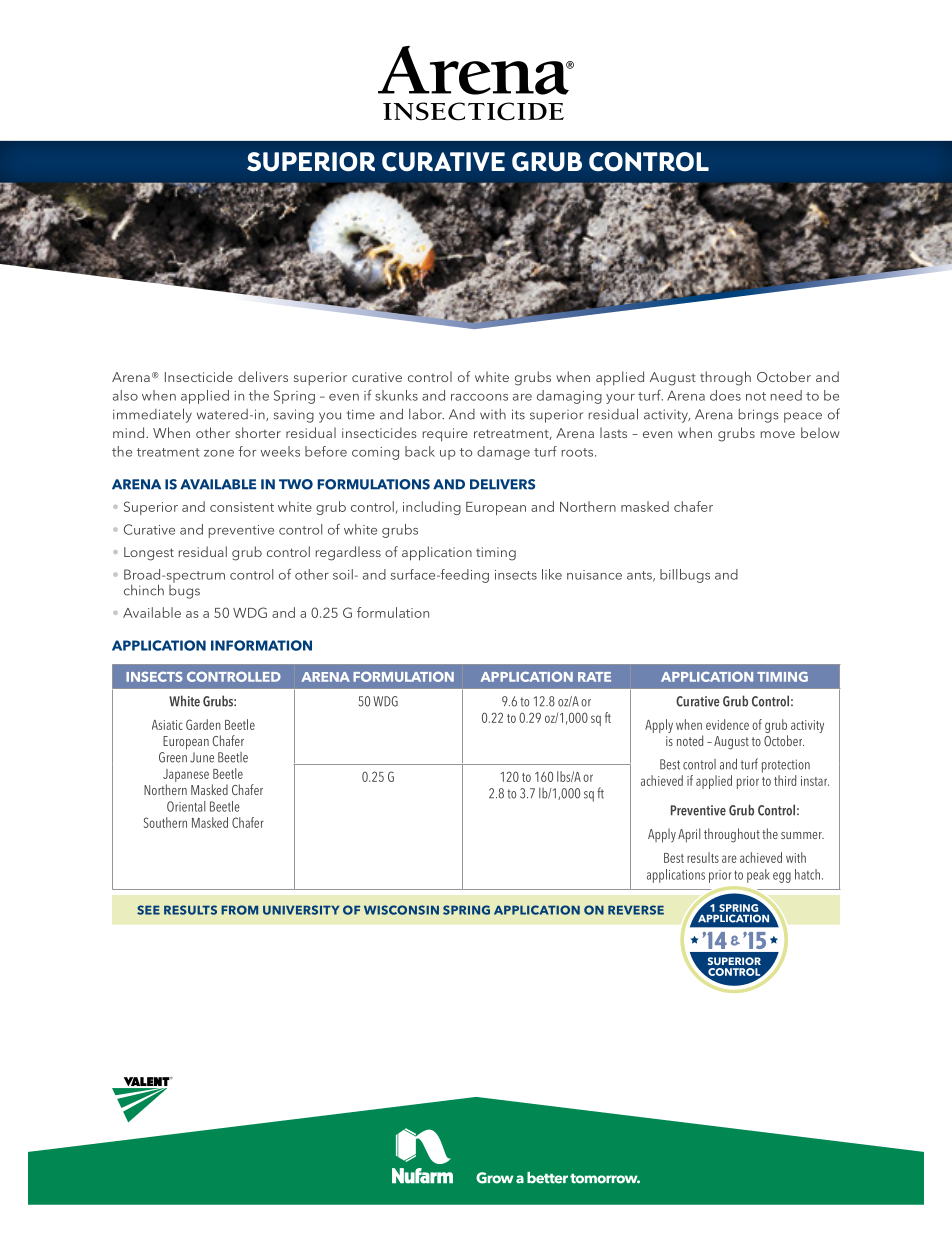 The height and width of the screenshot is (1233, 952). I want to click on Longest, so click(149, 554).
